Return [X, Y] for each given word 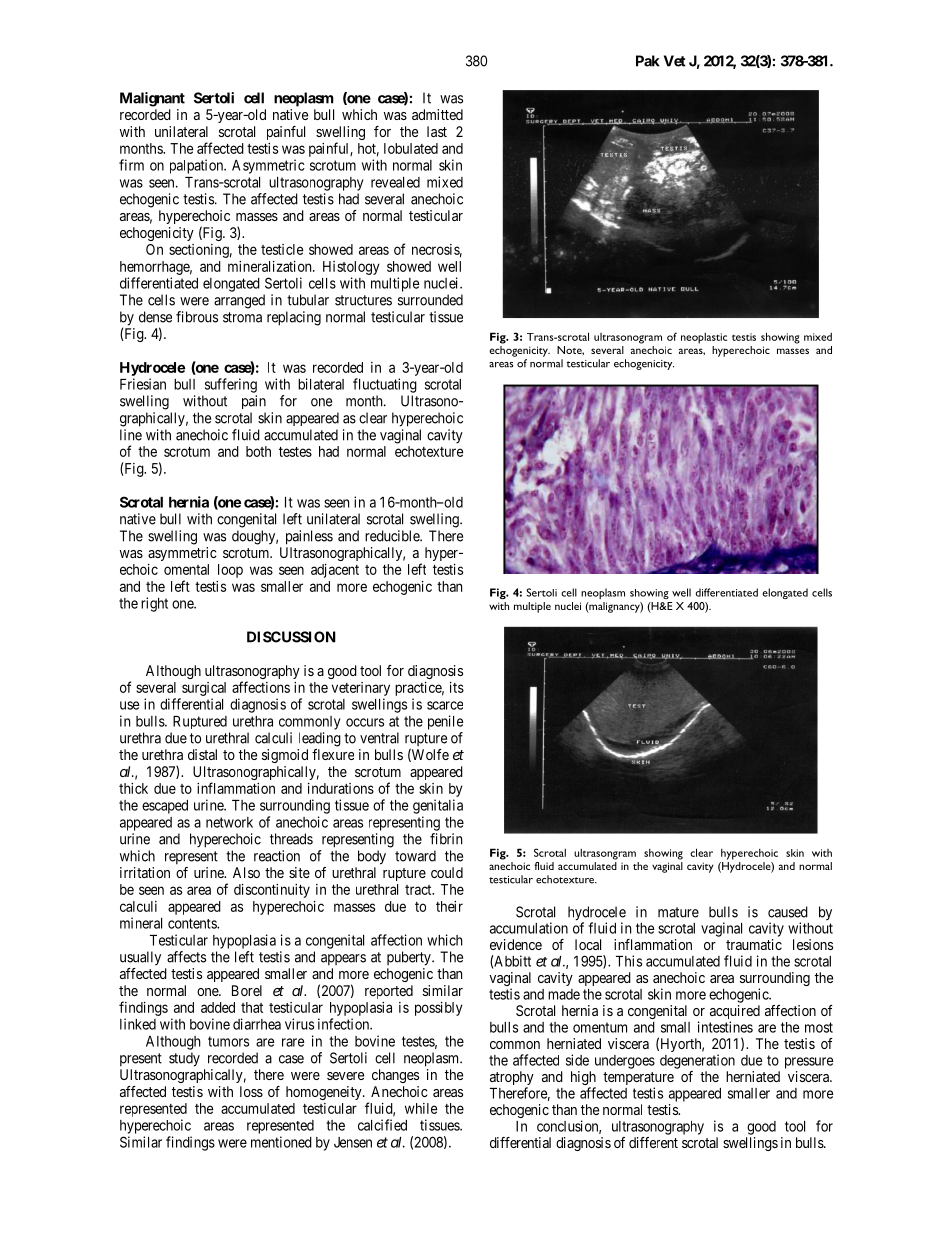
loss [251, 1091]
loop [230, 571]
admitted [437, 114]
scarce [445, 705]
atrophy [512, 1079]
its [457, 687]
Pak [648, 61]
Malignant [152, 99]
